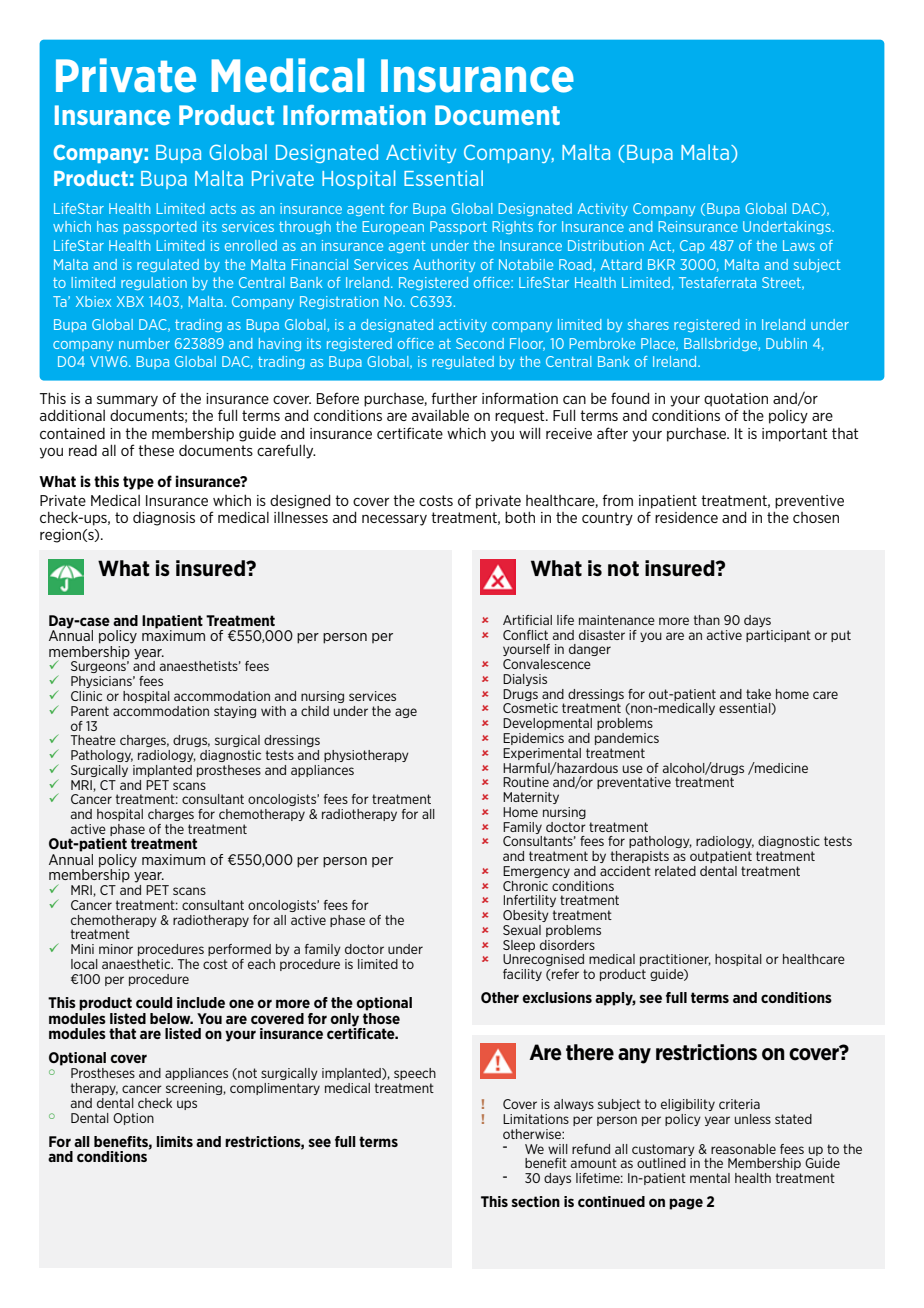 This page has width=924, height=1308. What do you see at coordinates (154, 283) in the page?
I see `regulation` at bounding box center [154, 283].
